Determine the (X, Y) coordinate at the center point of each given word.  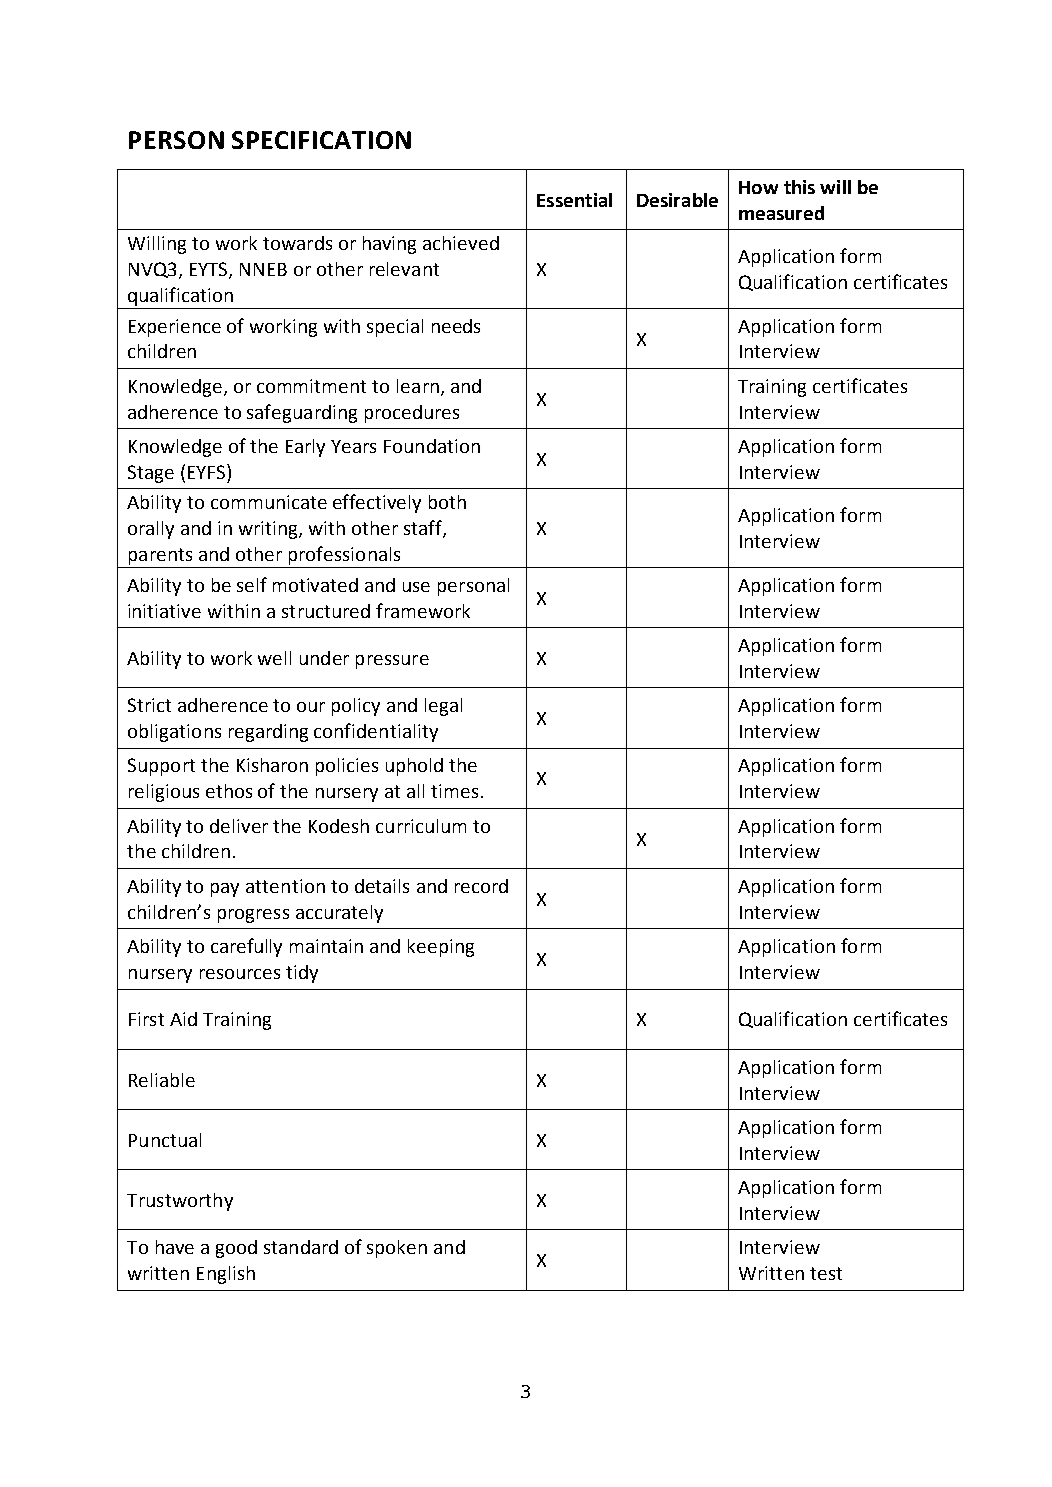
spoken (397, 1249)
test (826, 1273)
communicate (269, 502)
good (236, 1249)
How (758, 187)
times (454, 791)
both (447, 502)
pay (225, 890)
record (481, 886)
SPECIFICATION (321, 140)
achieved (461, 243)
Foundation (432, 446)
